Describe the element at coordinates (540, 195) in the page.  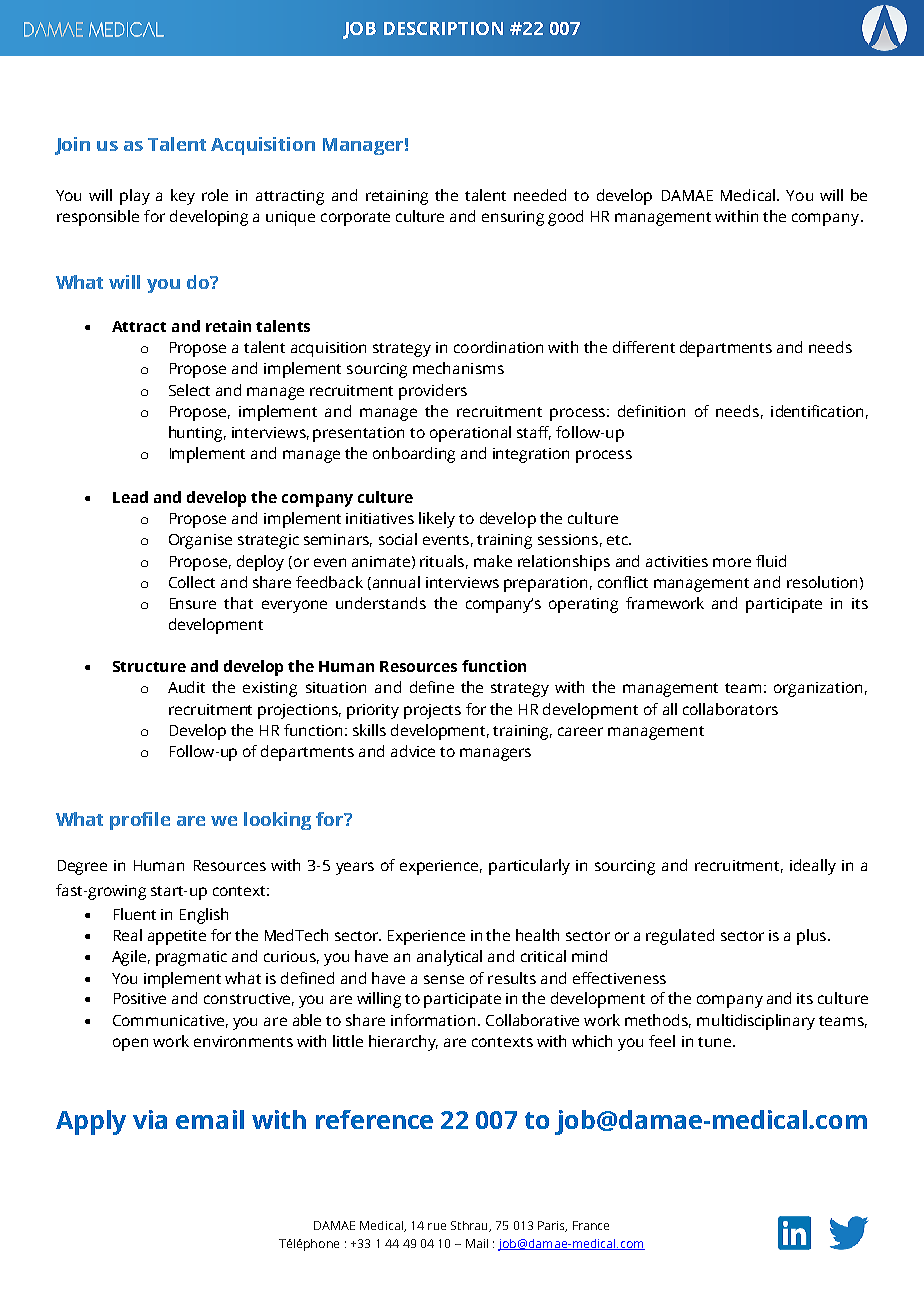
I see `needed` at that location.
